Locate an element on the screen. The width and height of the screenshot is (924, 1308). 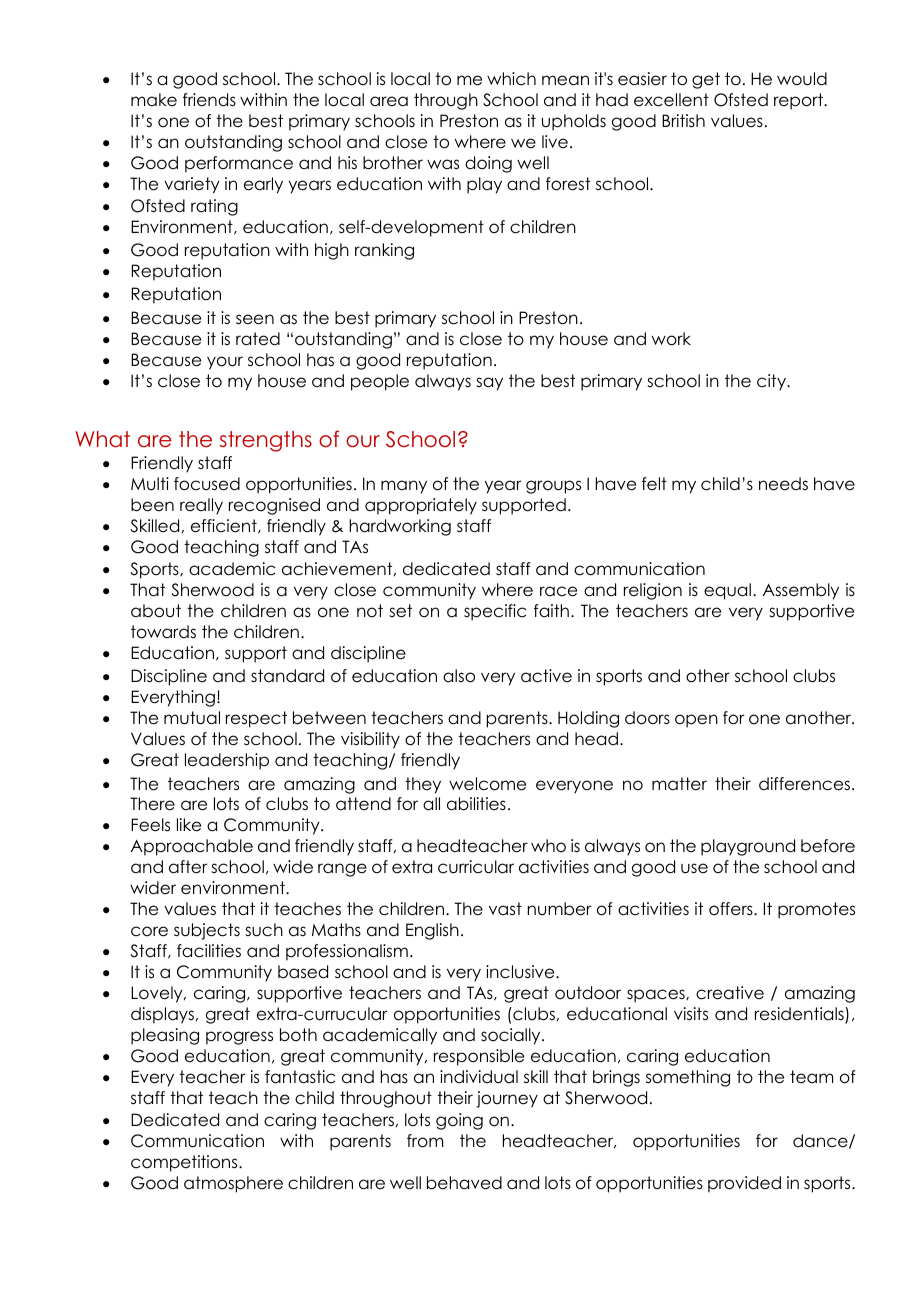
city is located at coordinates (772, 382).
